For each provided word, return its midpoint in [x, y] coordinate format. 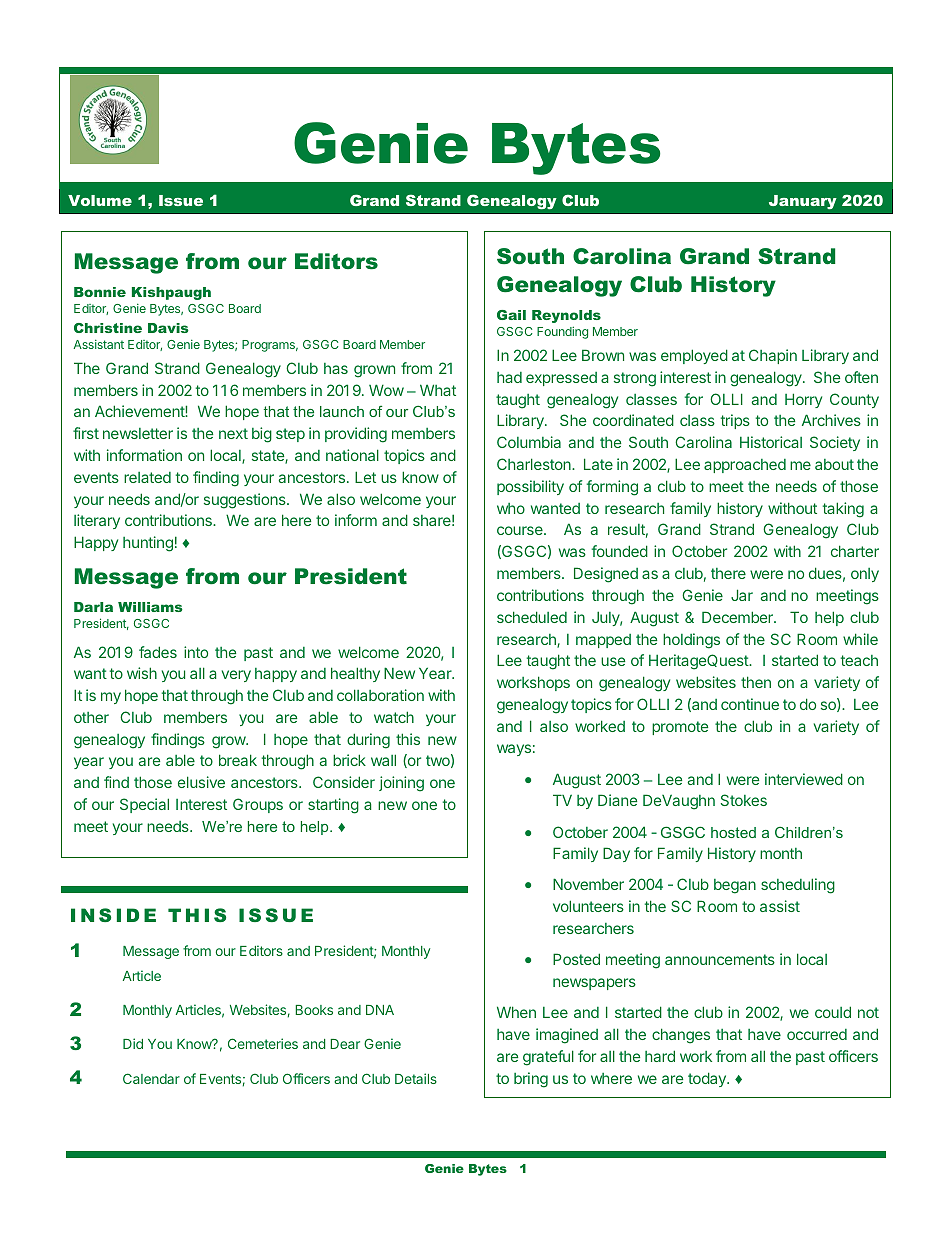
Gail [511, 315]
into [196, 652]
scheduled [532, 617]
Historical [771, 442]
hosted [733, 832]
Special [144, 805]
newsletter [138, 433]
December [738, 617]
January [803, 202]
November [588, 884]
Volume [100, 200]
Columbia [529, 442]
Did [133, 1043]
